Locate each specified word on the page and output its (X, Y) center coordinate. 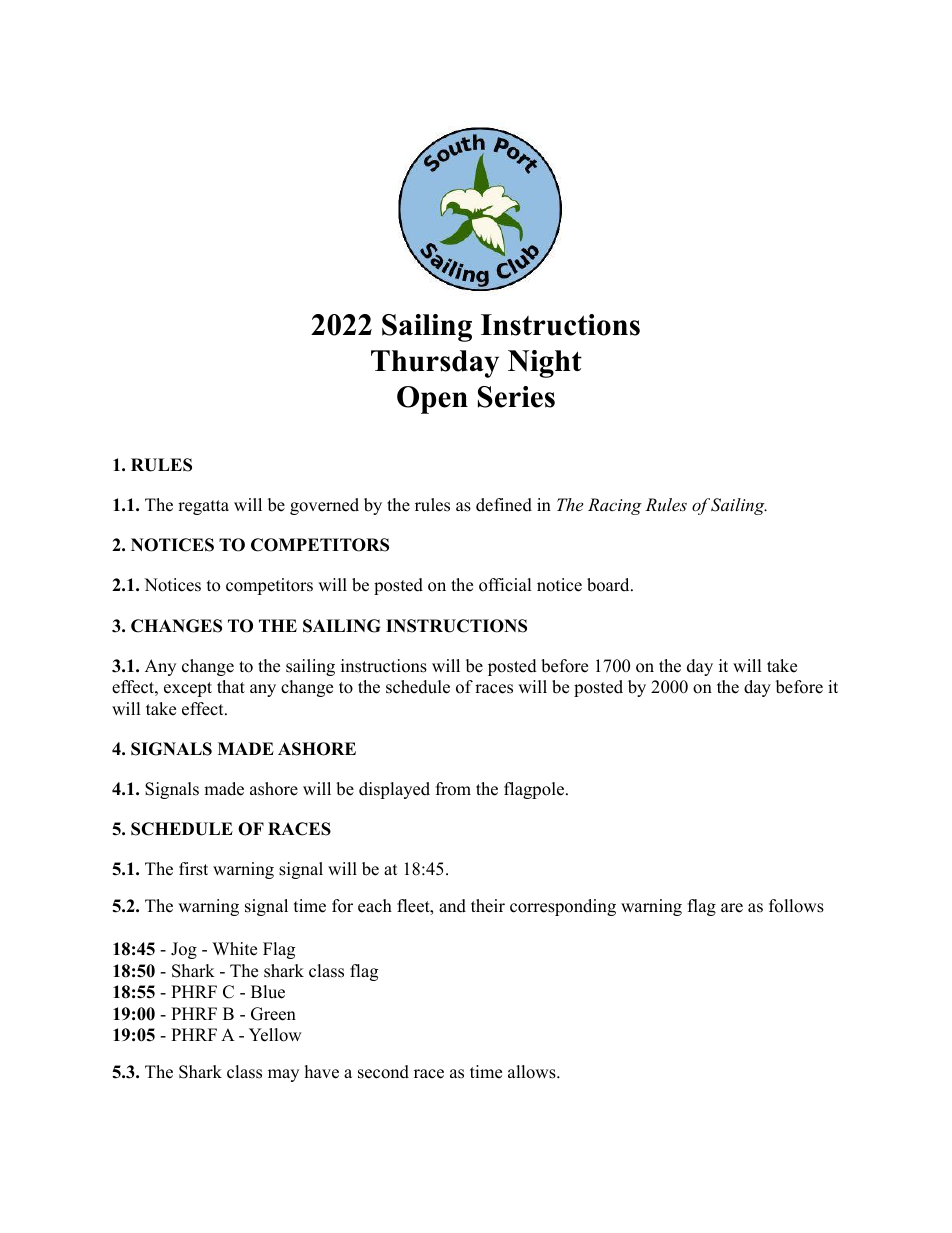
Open (432, 400)
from (453, 789)
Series (516, 397)
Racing (615, 506)
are (732, 908)
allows (533, 1072)
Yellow (275, 1035)
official (505, 585)
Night (545, 364)
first (193, 869)
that (231, 686)
